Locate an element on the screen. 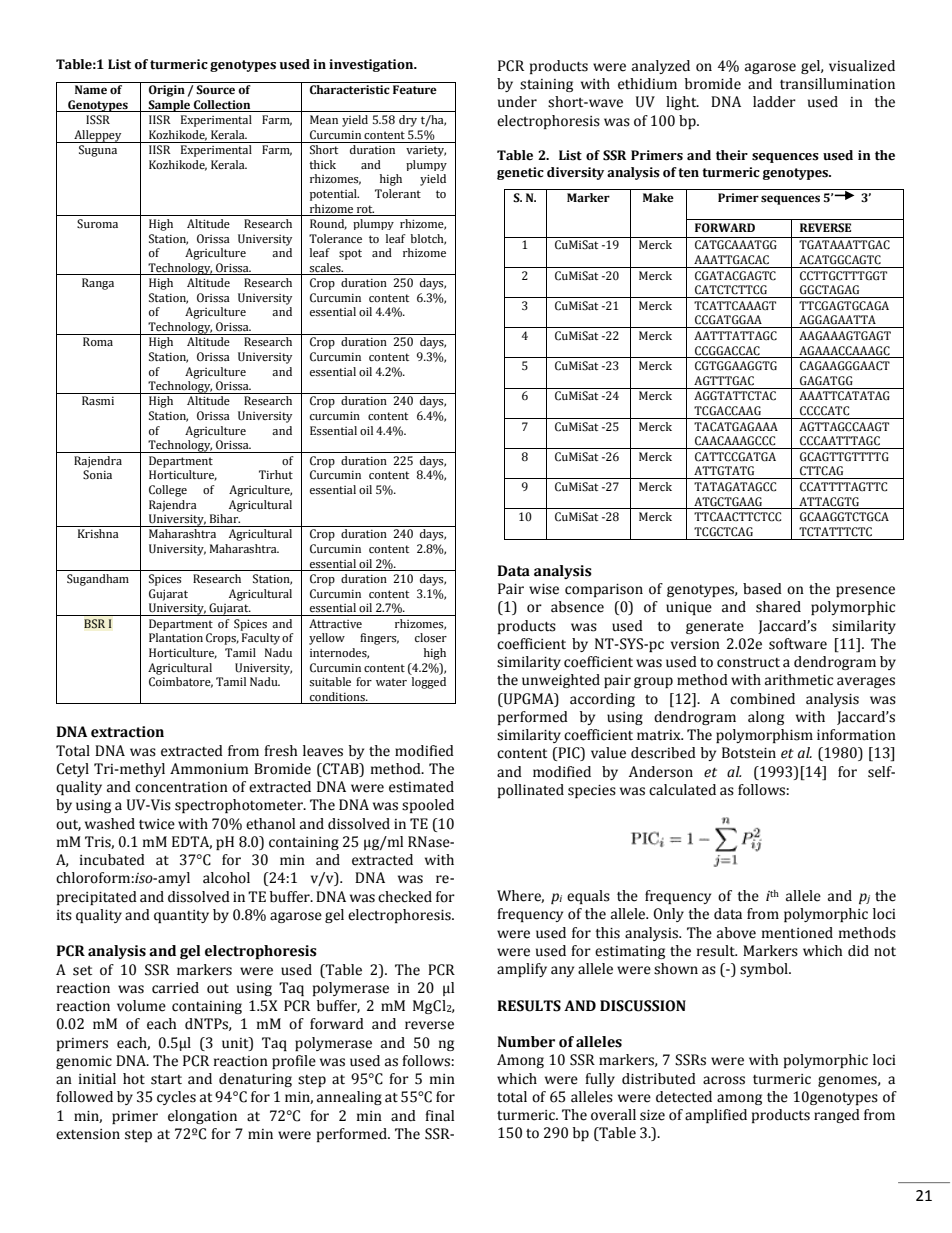 Image resolution: width=952 pixels, height=1233 pixels. ladder is located at coordinates (774, 102).
